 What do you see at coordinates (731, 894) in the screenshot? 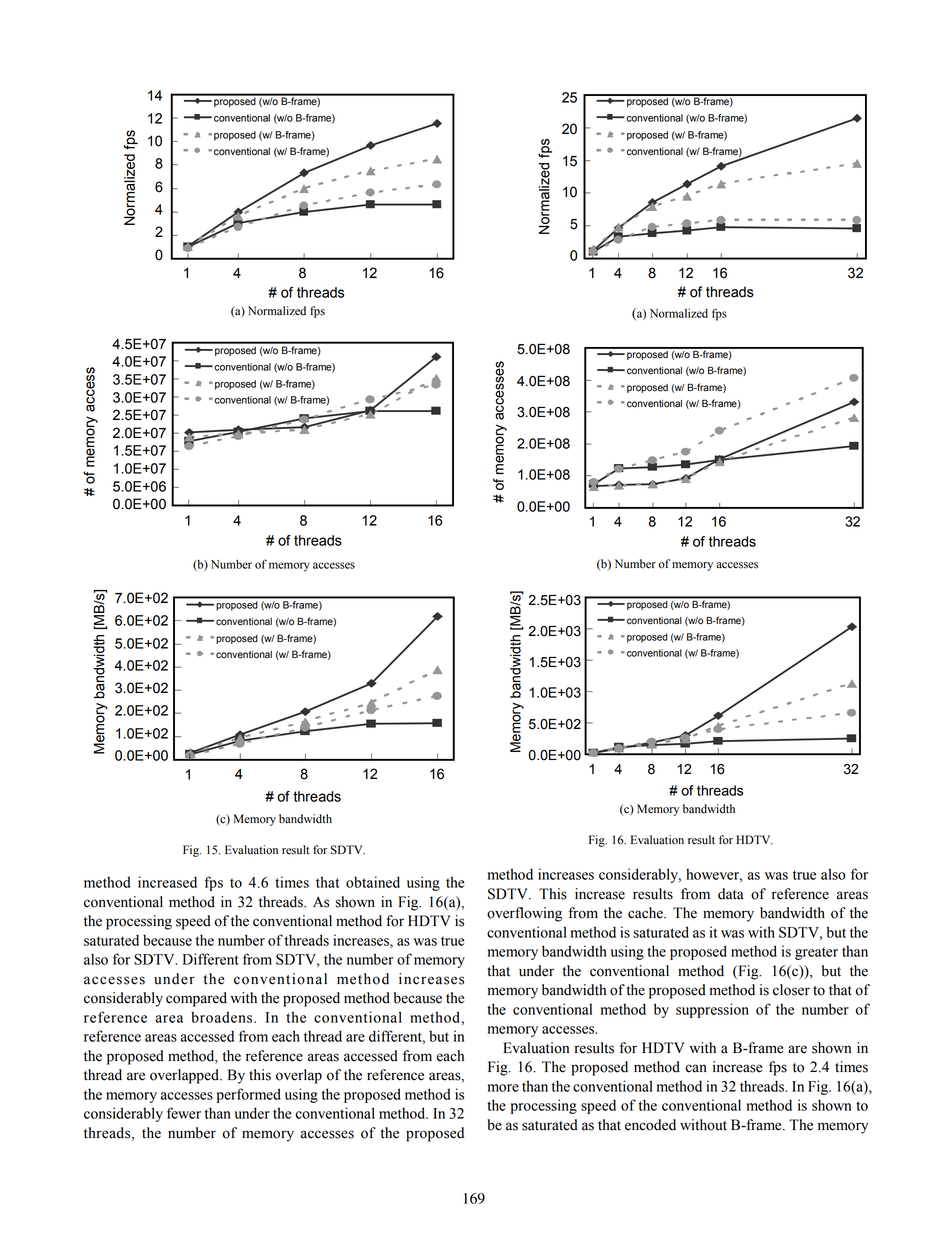
I see `data` at bounding box center [731, 894].
